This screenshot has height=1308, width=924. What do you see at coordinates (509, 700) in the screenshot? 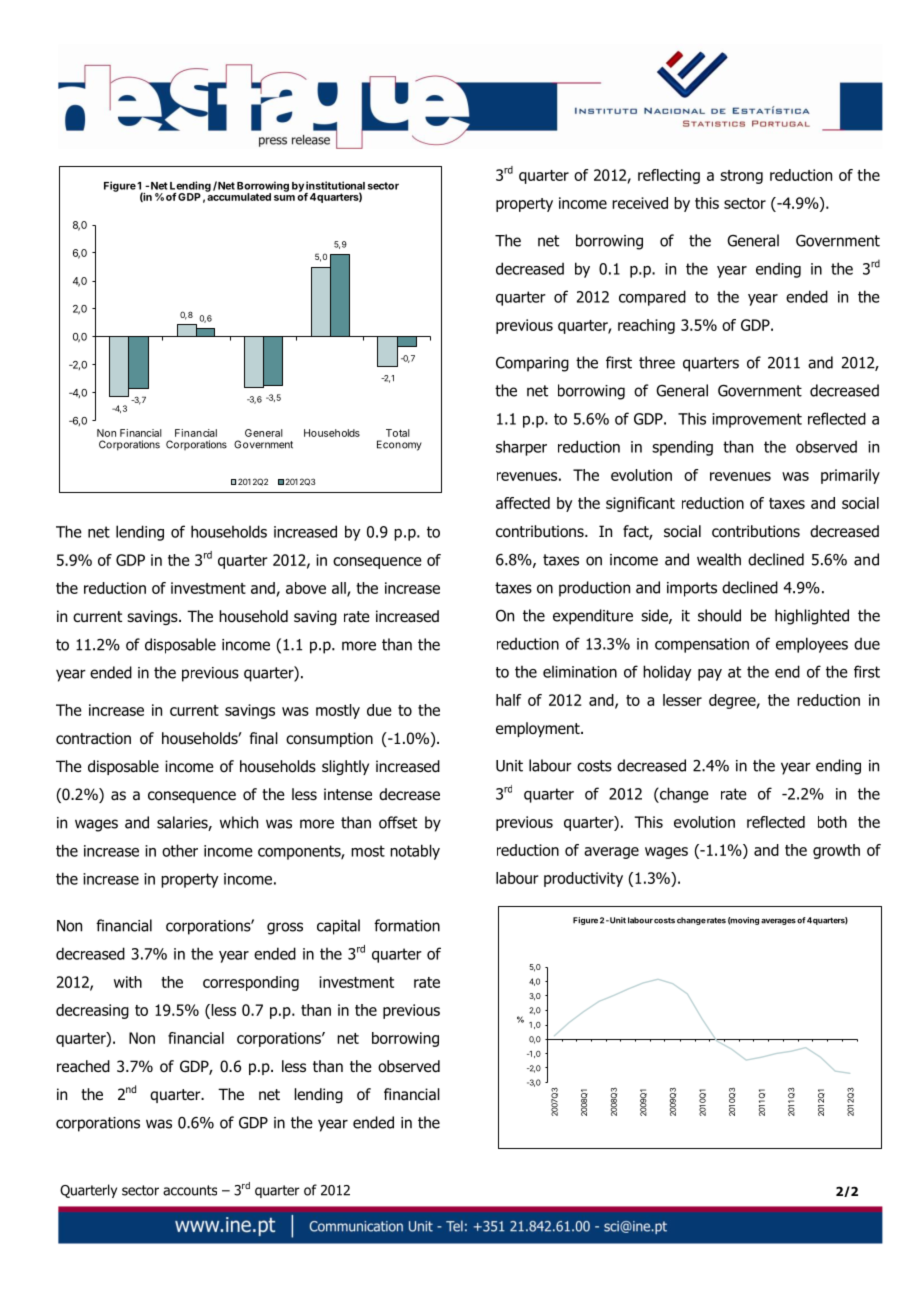
I see `half` at bounding box center [509, 700].
